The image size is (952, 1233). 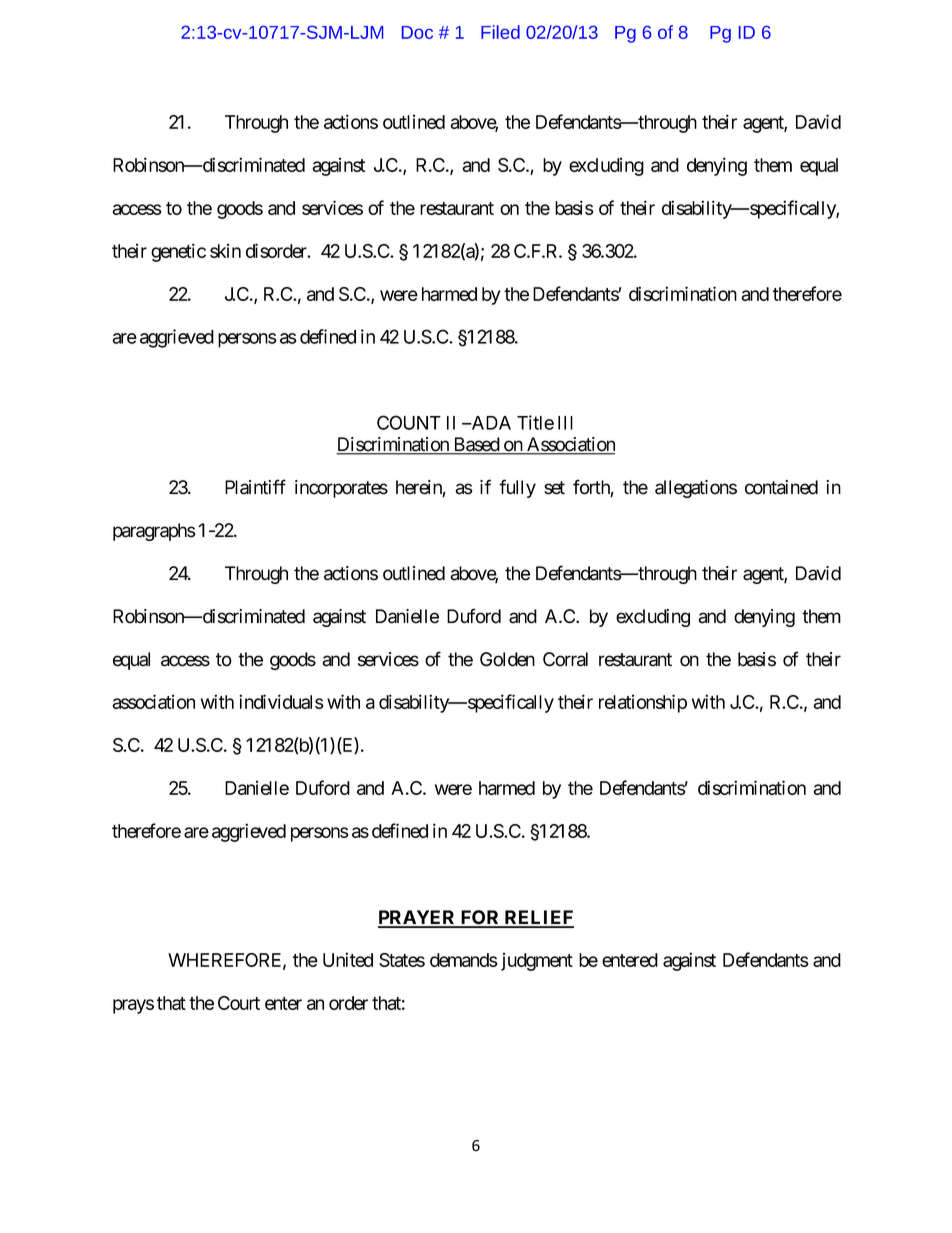 What do you see at coordinates (476, 445) in the screenshot?
I see `Based` at bounding box center [476, 445].
